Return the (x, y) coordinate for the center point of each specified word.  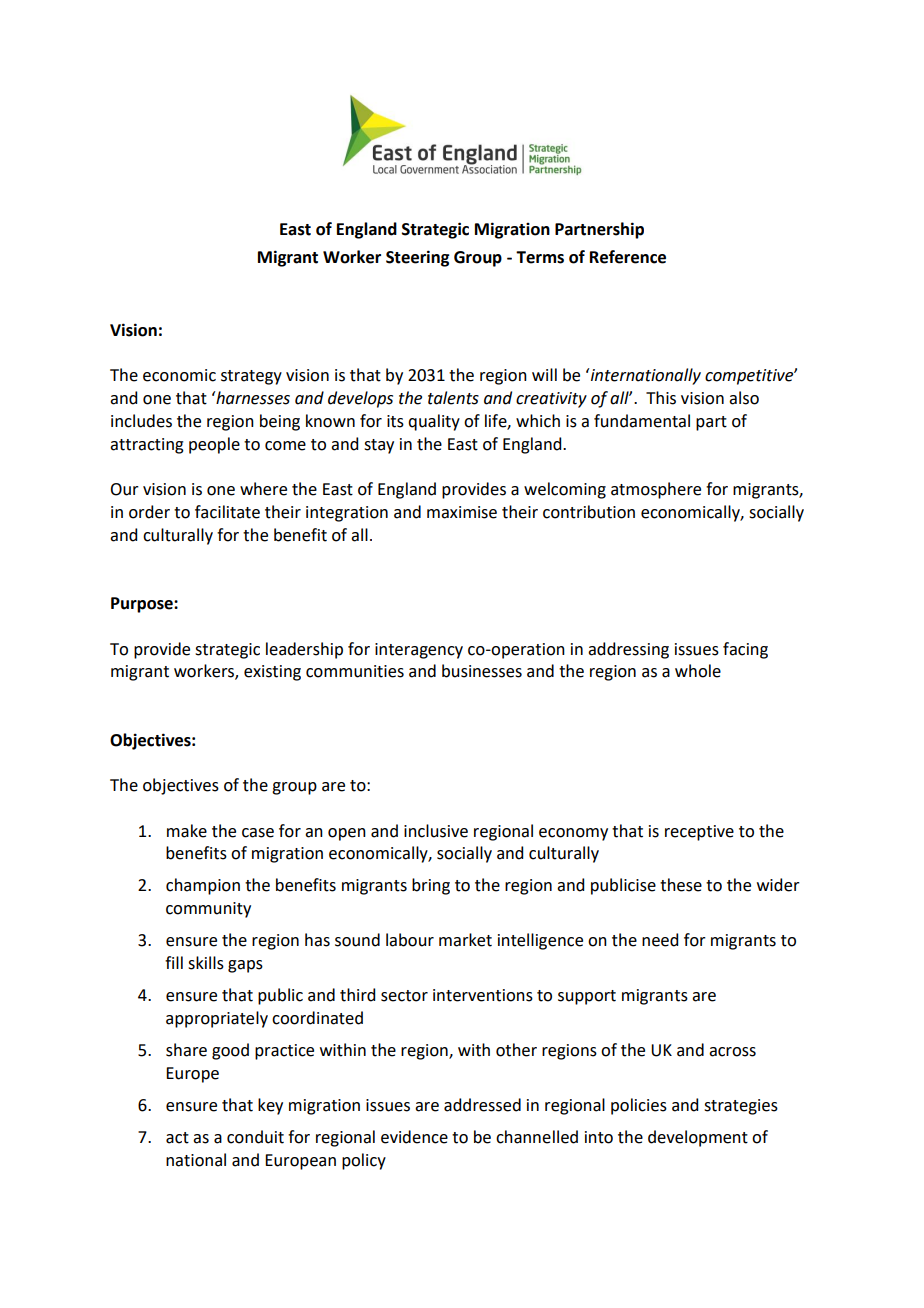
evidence (414, 1137)
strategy (251, 377)
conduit (255, 1137)
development (698, 1138)
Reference (628, 257)
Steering (417, 258)
